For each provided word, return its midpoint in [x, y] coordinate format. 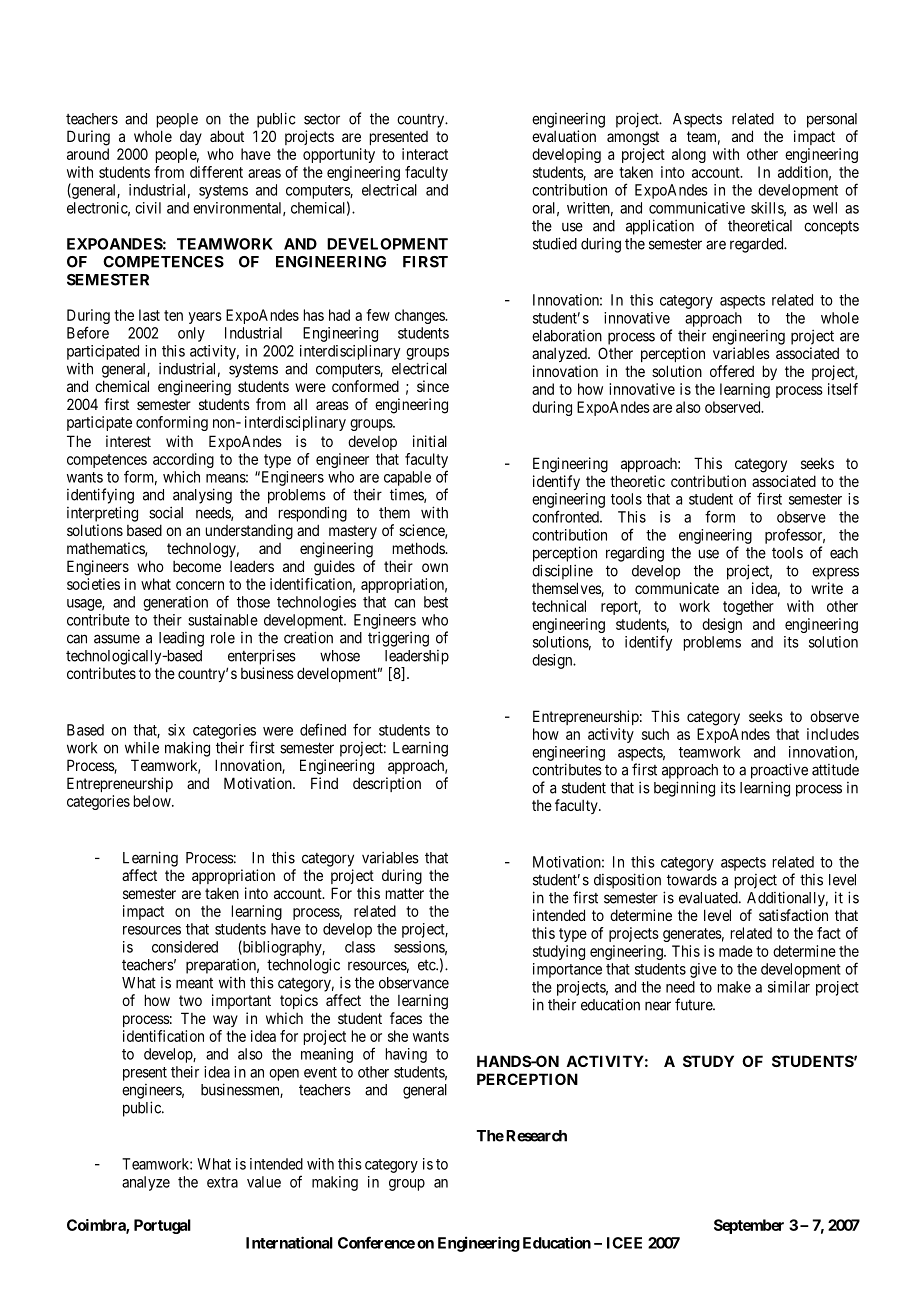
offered [732, 371]
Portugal [162, 1226]
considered [185, 947]
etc [427, 965]
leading [181, 639]
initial [430, 441]
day [191, 138]
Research [536, 1136]
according [183, 460]
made [736, 951]
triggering [398, 639]
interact [425, 154]
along [689, 155]
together [748, 607]
